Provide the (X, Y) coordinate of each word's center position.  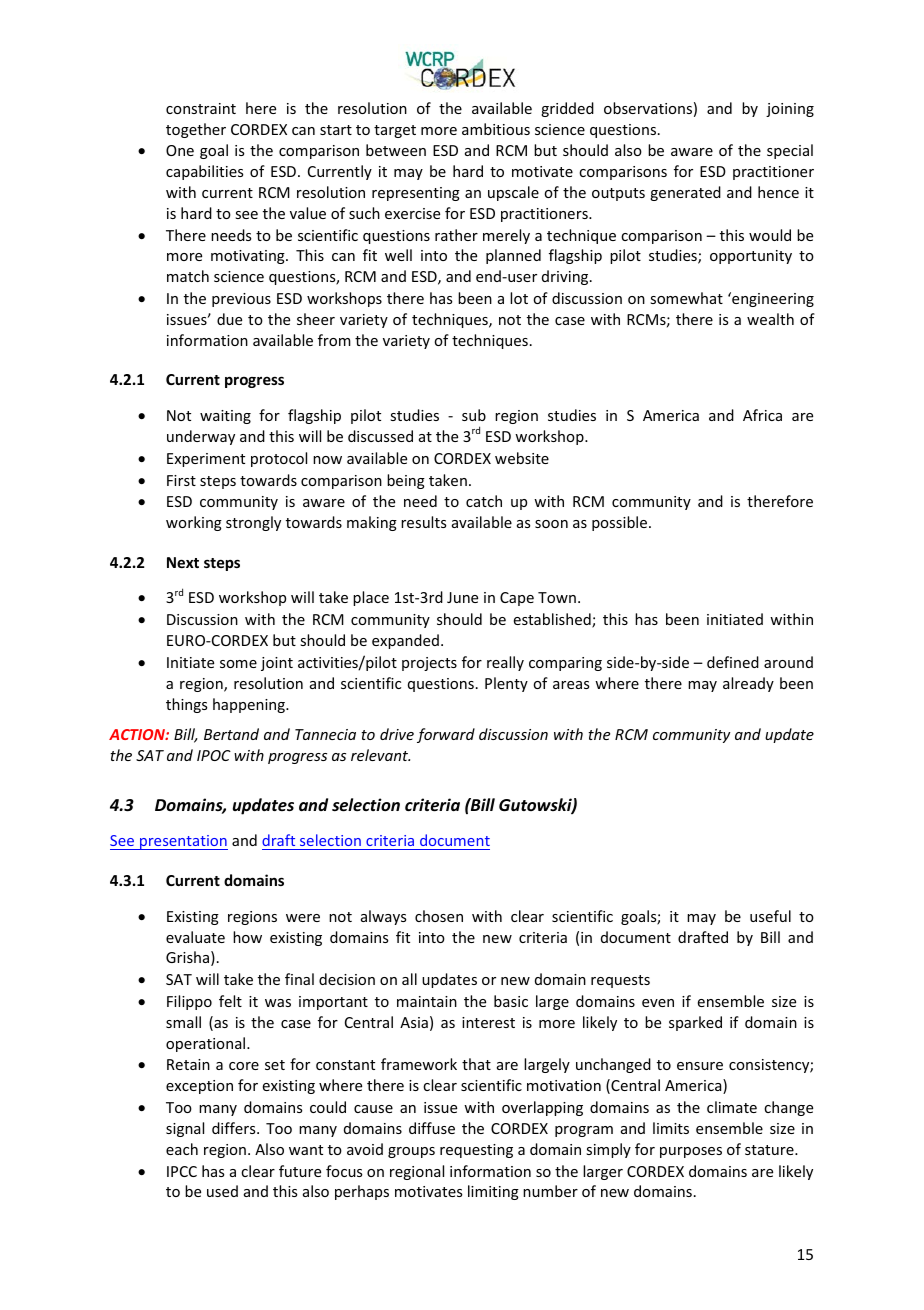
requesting (476, 1151)
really (505, 663)
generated (685, 193)
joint (277, 664)
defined (733, 662)
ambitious (496, 129)
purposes (691, 1152)
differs (235, 1128)
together (196, 130)
